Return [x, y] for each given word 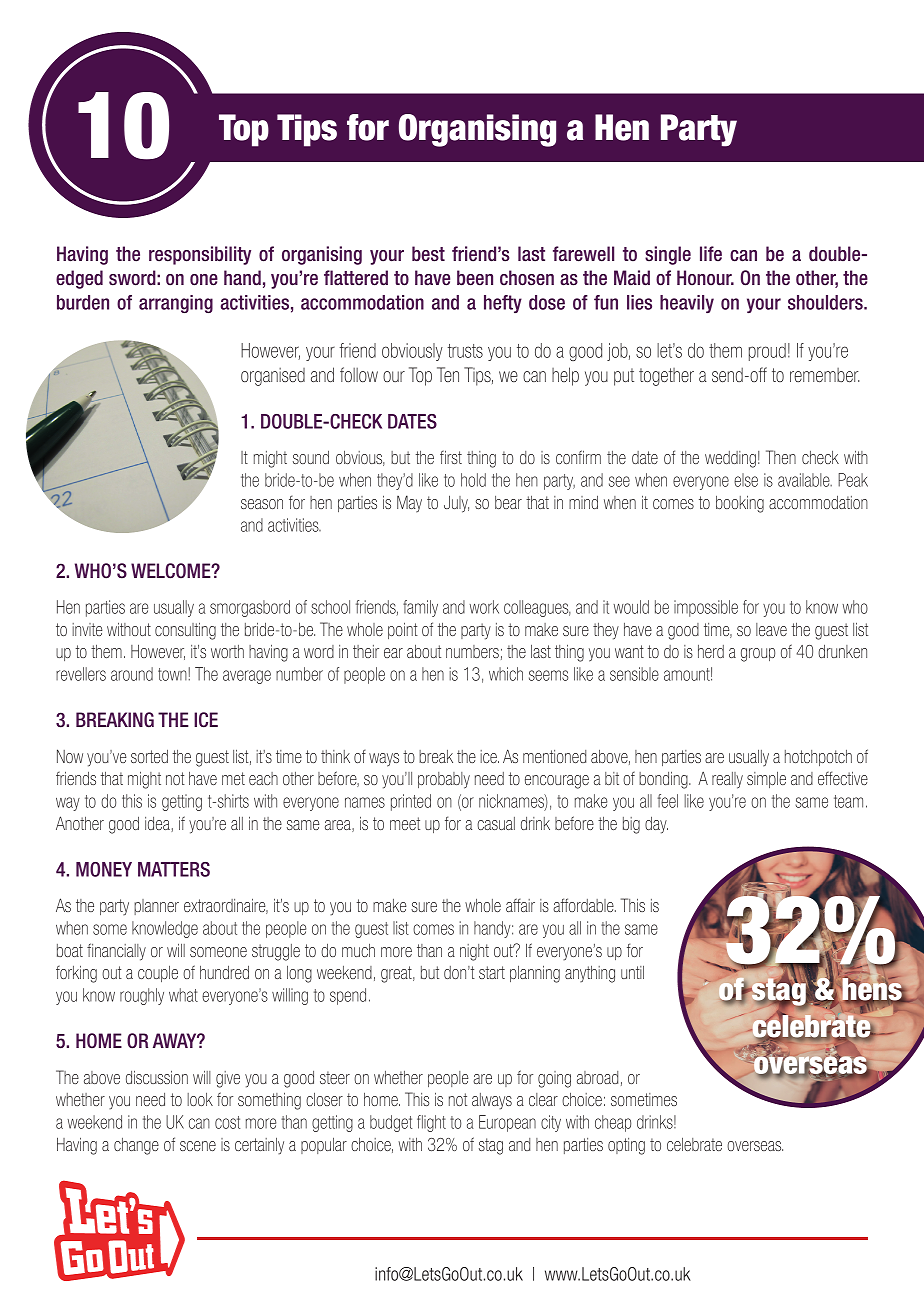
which [506, 674]
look [200, 1099]
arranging [176, 304]
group [758, 655]
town [172, 674]
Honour [705, 278]
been [475, 278]
